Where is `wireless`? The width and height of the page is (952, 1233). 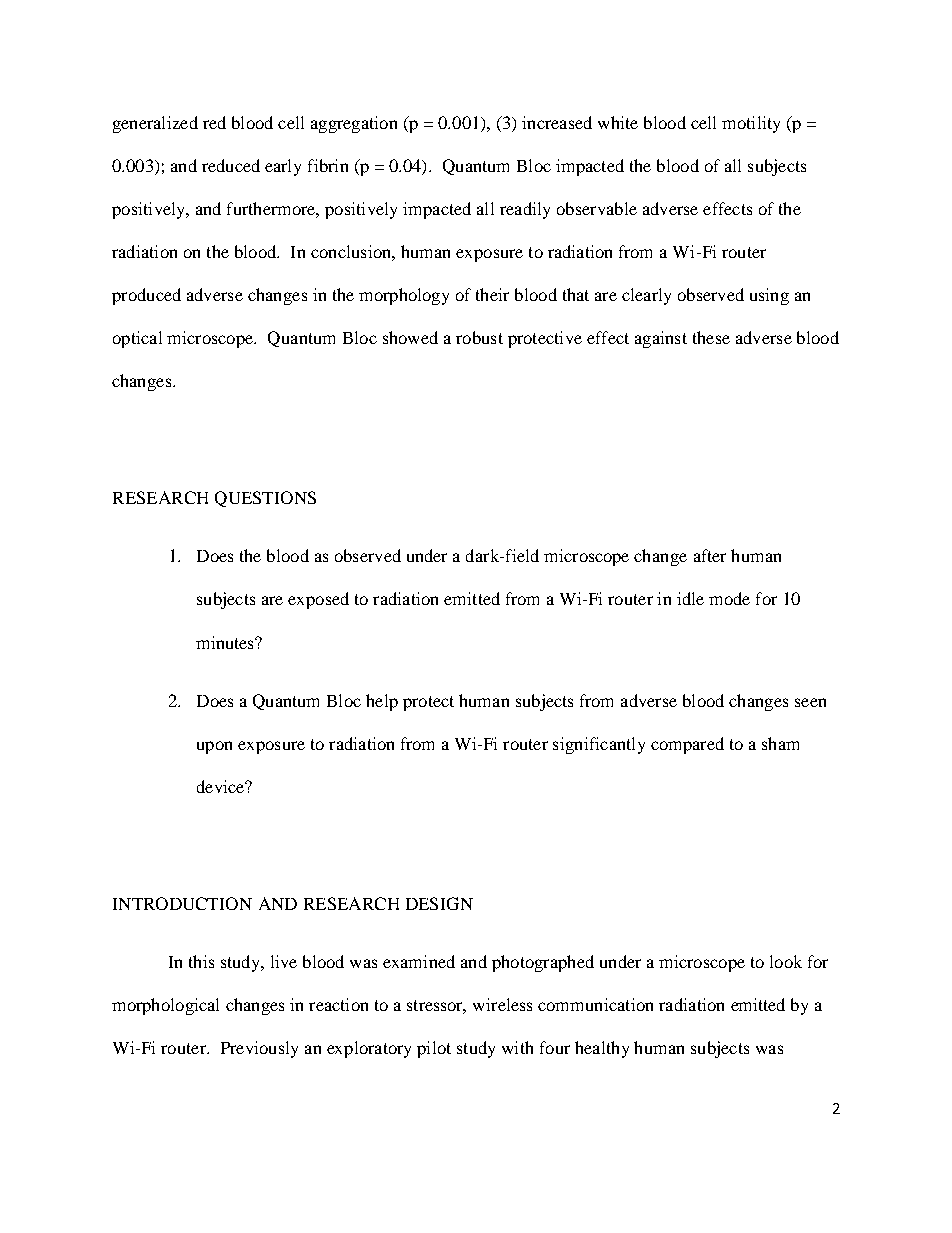
wireless is located at coordinates (502, 1004).
